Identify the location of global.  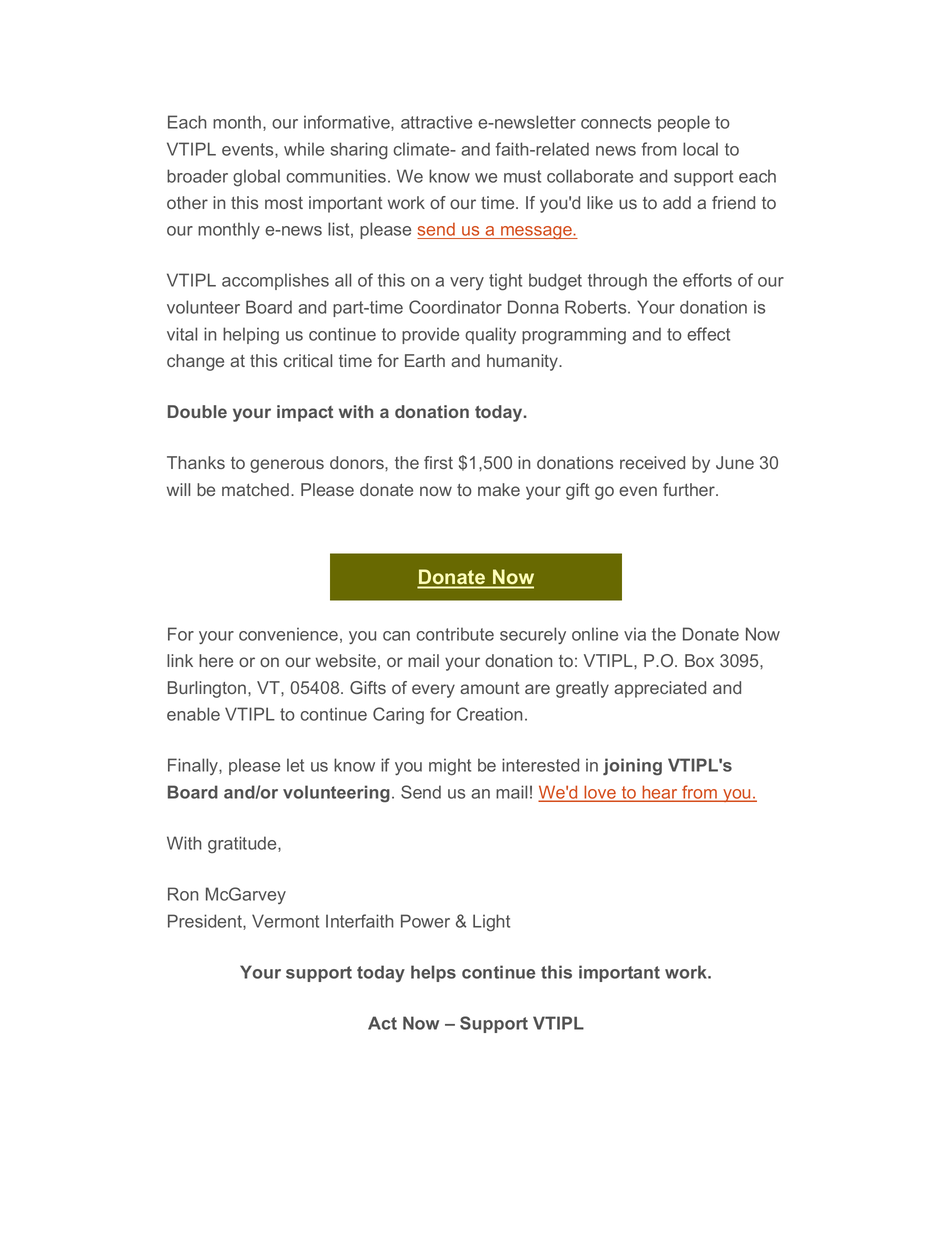
(256, 178).
